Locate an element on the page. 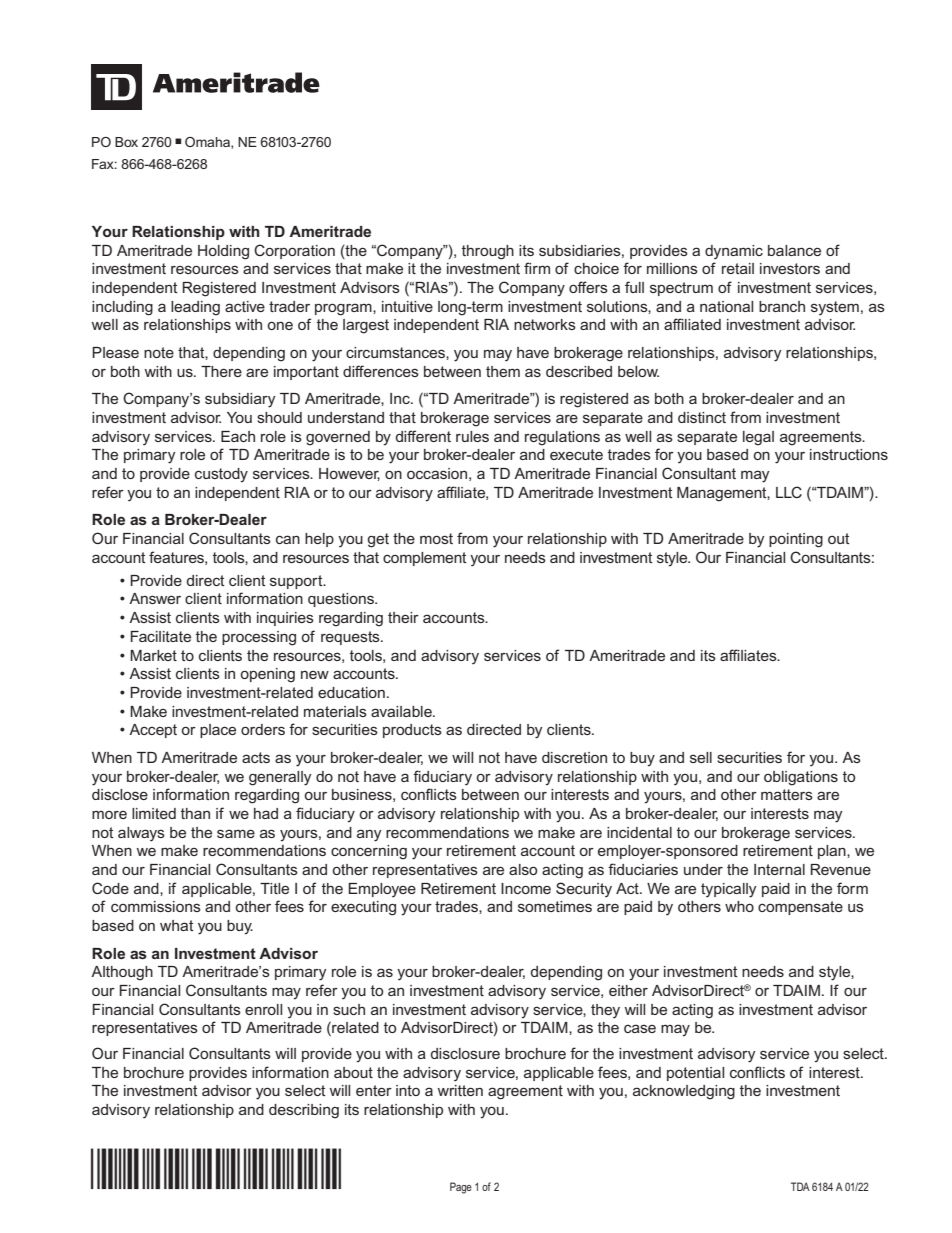  matters is located at coordinates (787, 794).
